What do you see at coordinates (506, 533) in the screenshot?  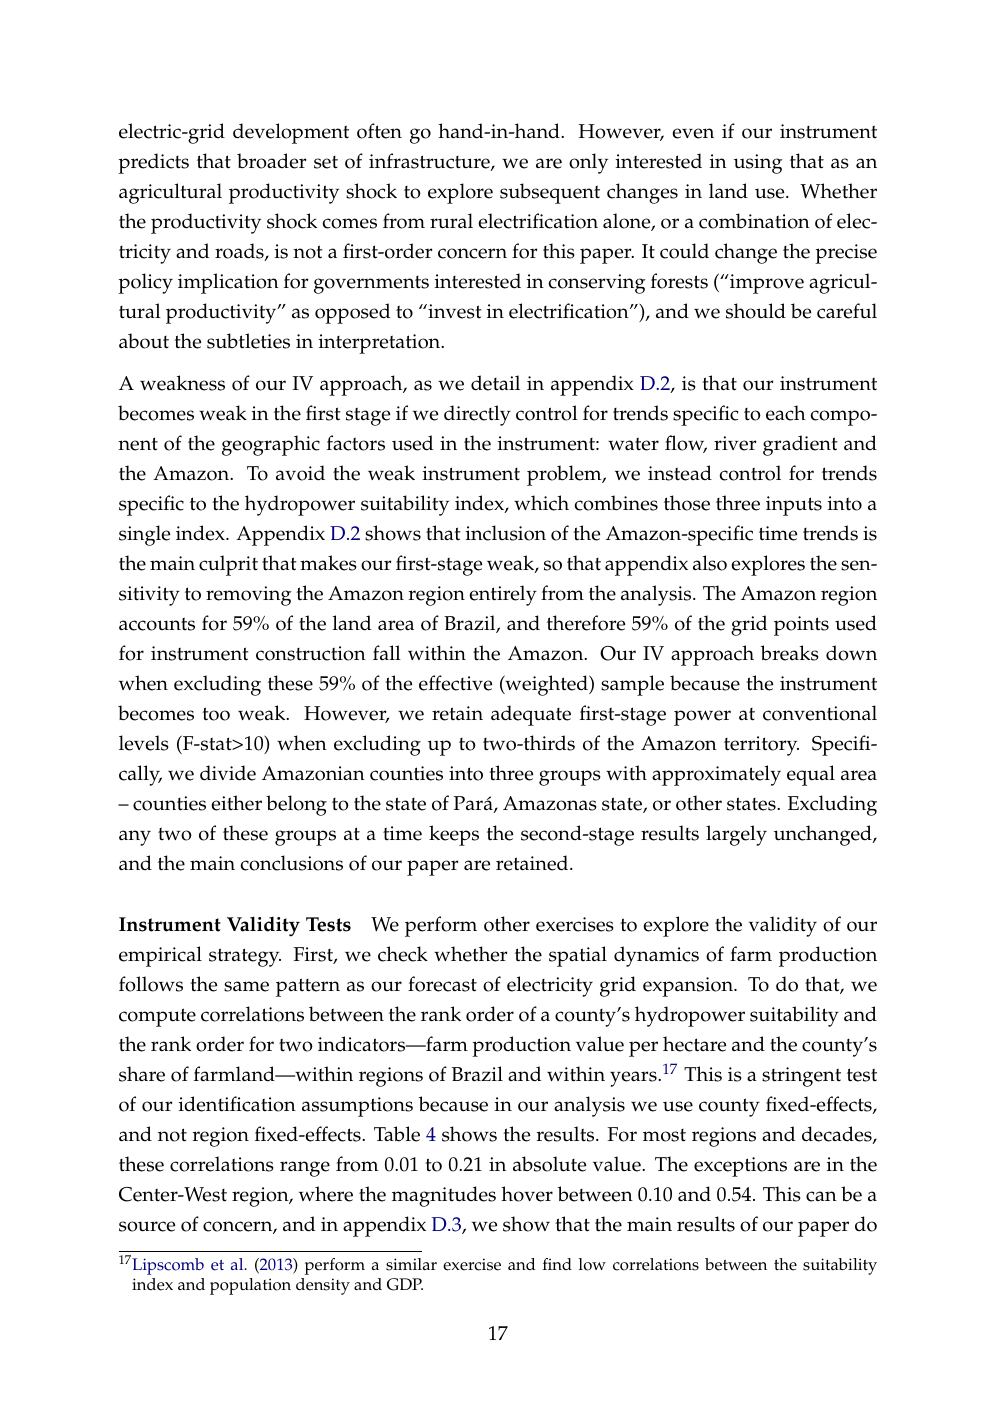 I see `inclusion` at bounding box center [506, 533].
